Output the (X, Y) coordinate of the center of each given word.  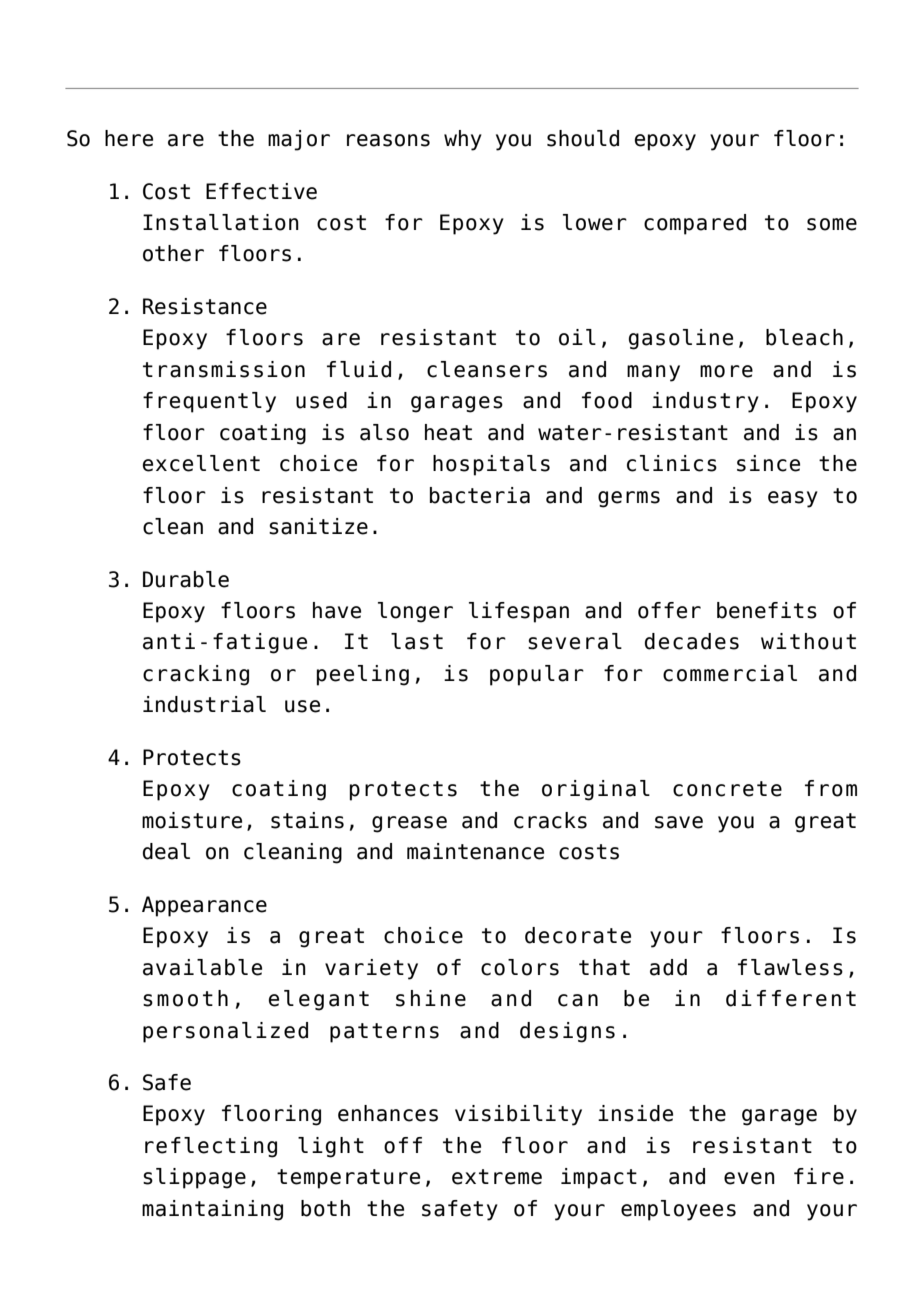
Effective (261, 191)
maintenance (475, 851)
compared (695, 224)
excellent (201, 463)
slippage (194, 1178)
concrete (727, 789)
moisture (192, 820)
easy (793, 499)
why (463, 140)
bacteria (480, 495)
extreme (497, 1177)
